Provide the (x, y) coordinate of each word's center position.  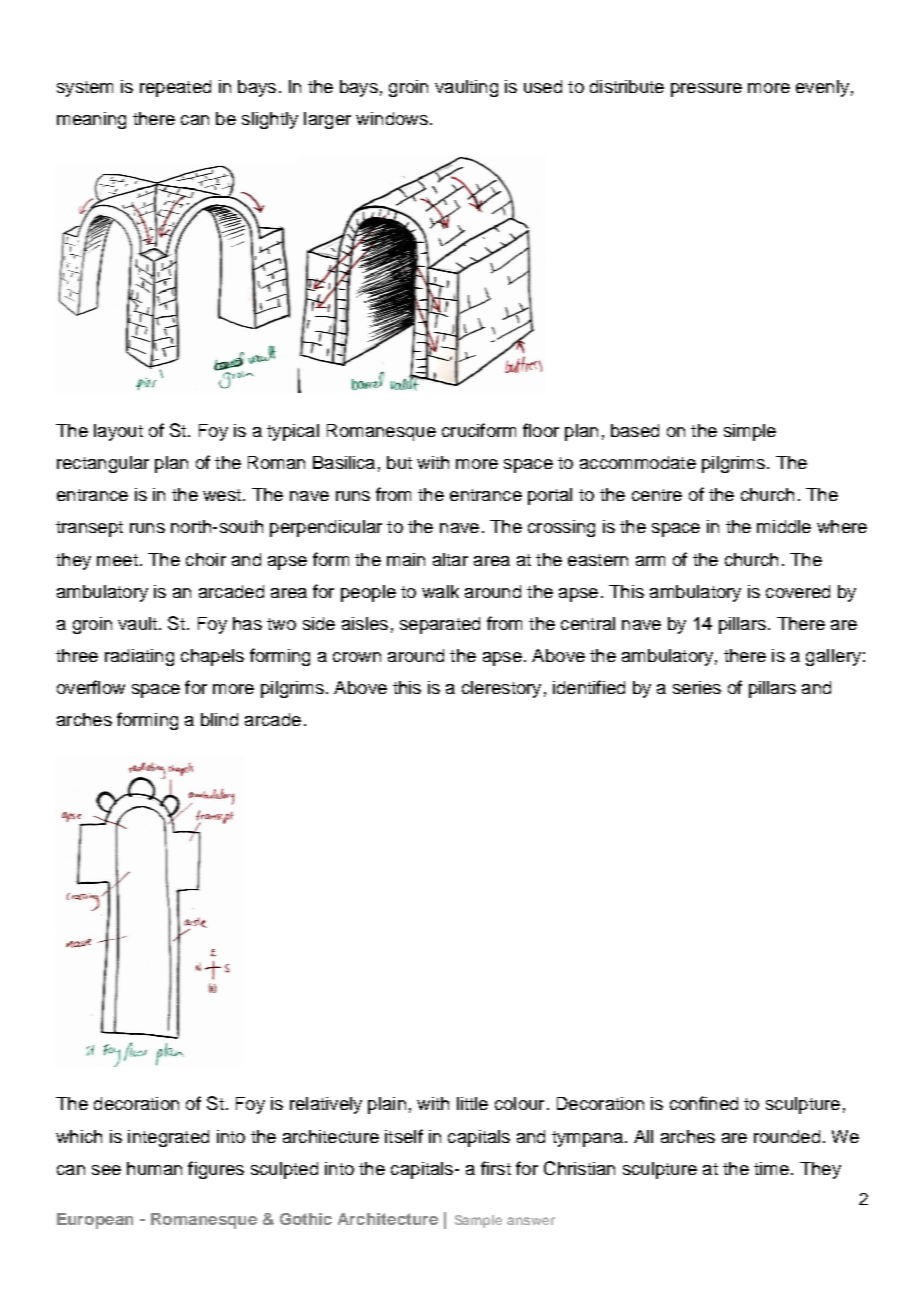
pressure (706, 90)
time (771, 1168)
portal (550, 496)
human (154, 1168)
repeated (175, 88)
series (697, 687)
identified (589, 687)
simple (750, 432)
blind (219, 719)
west (222, 495)
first (496, 1168)
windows (392, 118)
